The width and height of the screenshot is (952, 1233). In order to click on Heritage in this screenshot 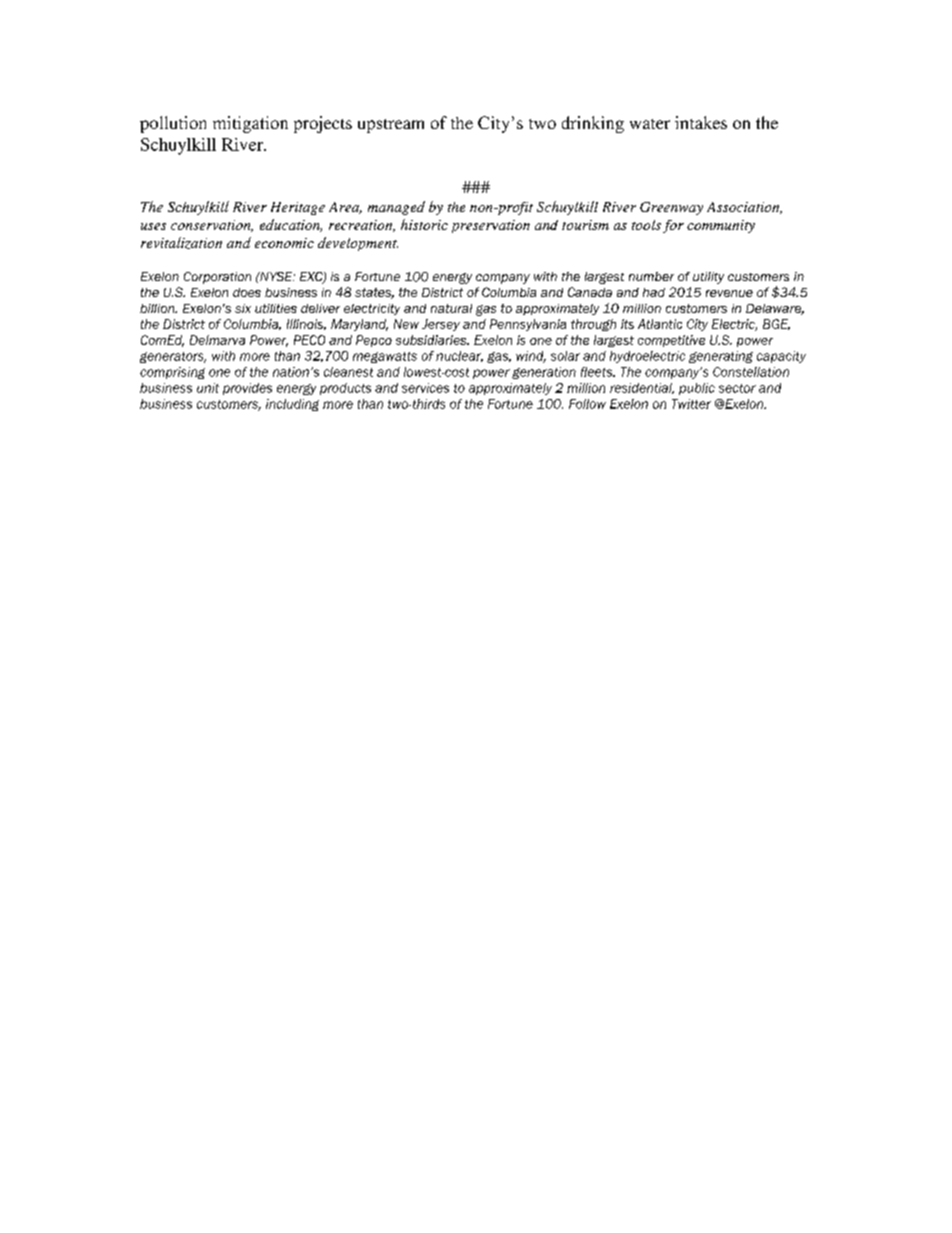, I will do `click(298, 208)`.
